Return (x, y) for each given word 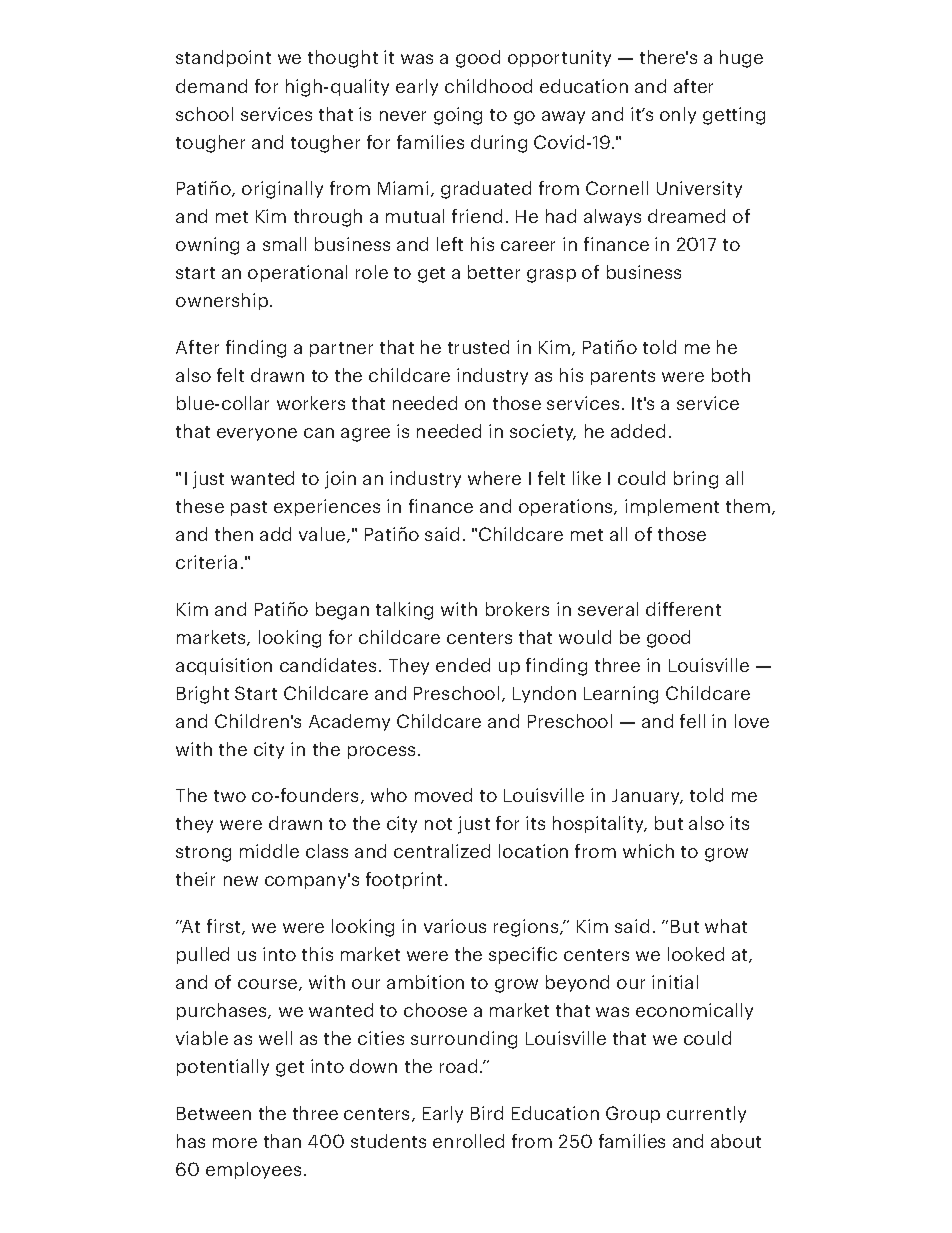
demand (211, 86)
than (282, 1141)
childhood (488, 86)
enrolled (468, 1141)
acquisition (224, 666)
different (683, 609)
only (678, 115)
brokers (517, 609)
